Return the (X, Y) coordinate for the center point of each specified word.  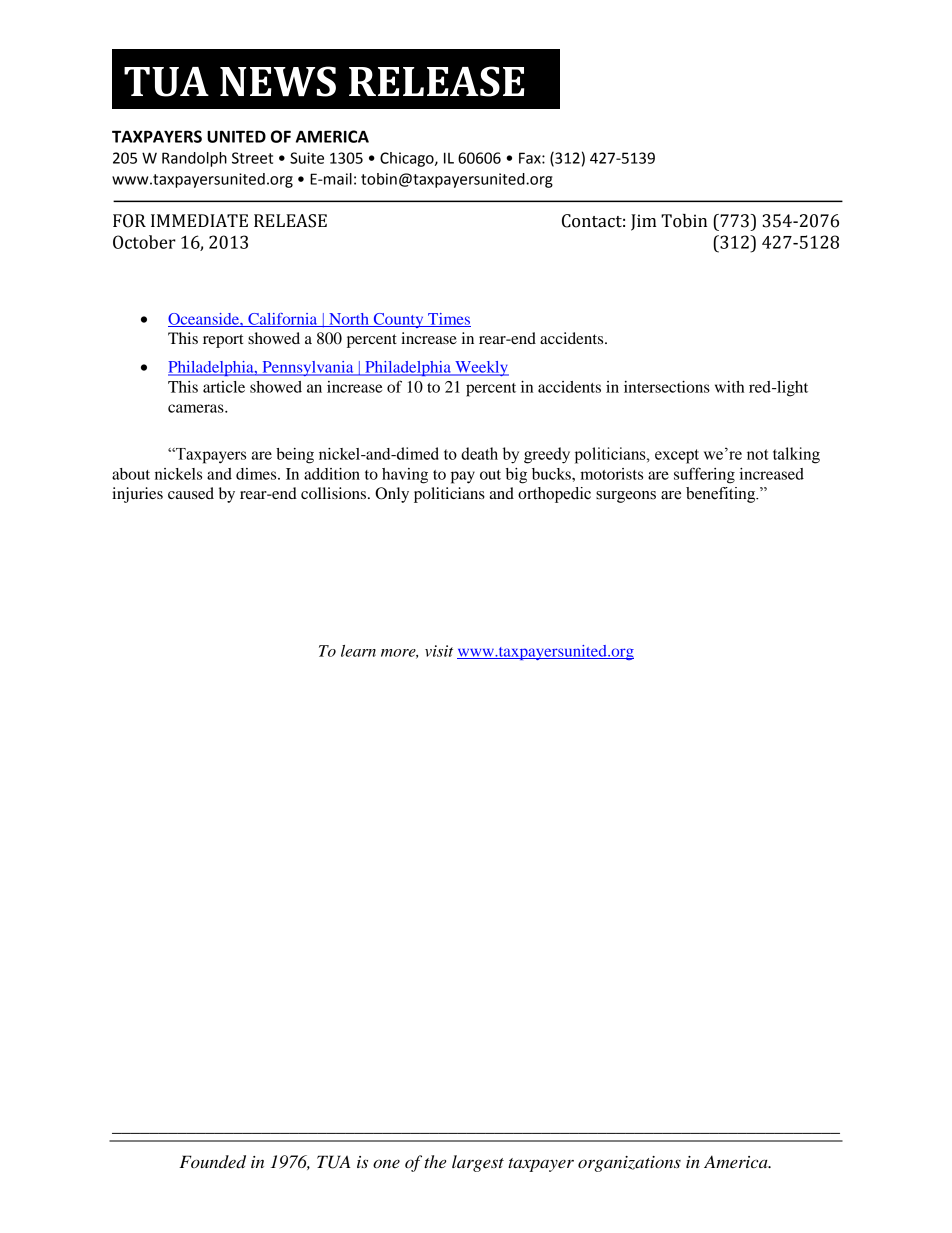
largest (478, 1163)
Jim (644, 222)
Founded (212, 1162)
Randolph (194, 159)
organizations (629, 1164)
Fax (531, 158)
